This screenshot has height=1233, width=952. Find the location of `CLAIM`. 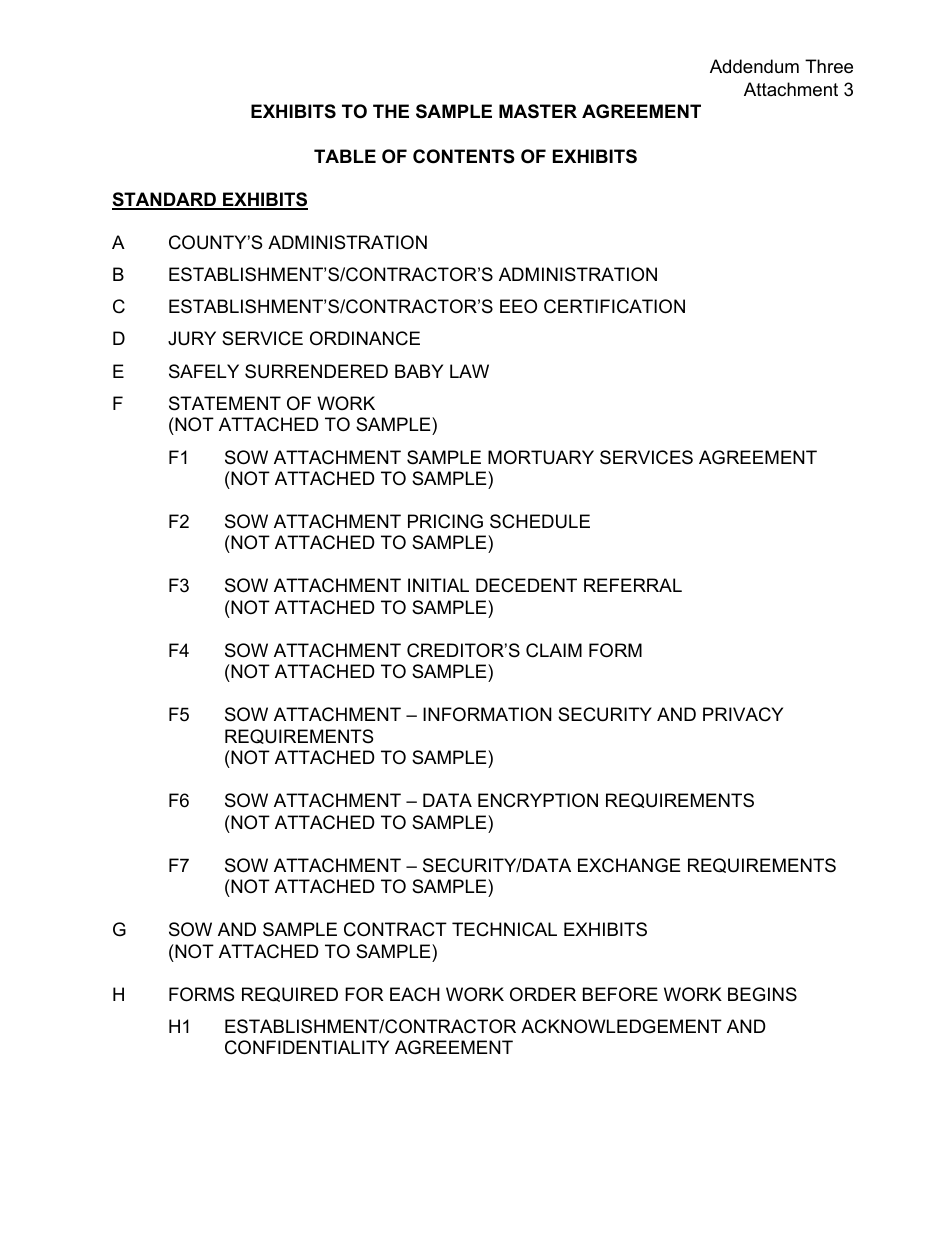

CLAIM is located at coordinates (554, 650).
